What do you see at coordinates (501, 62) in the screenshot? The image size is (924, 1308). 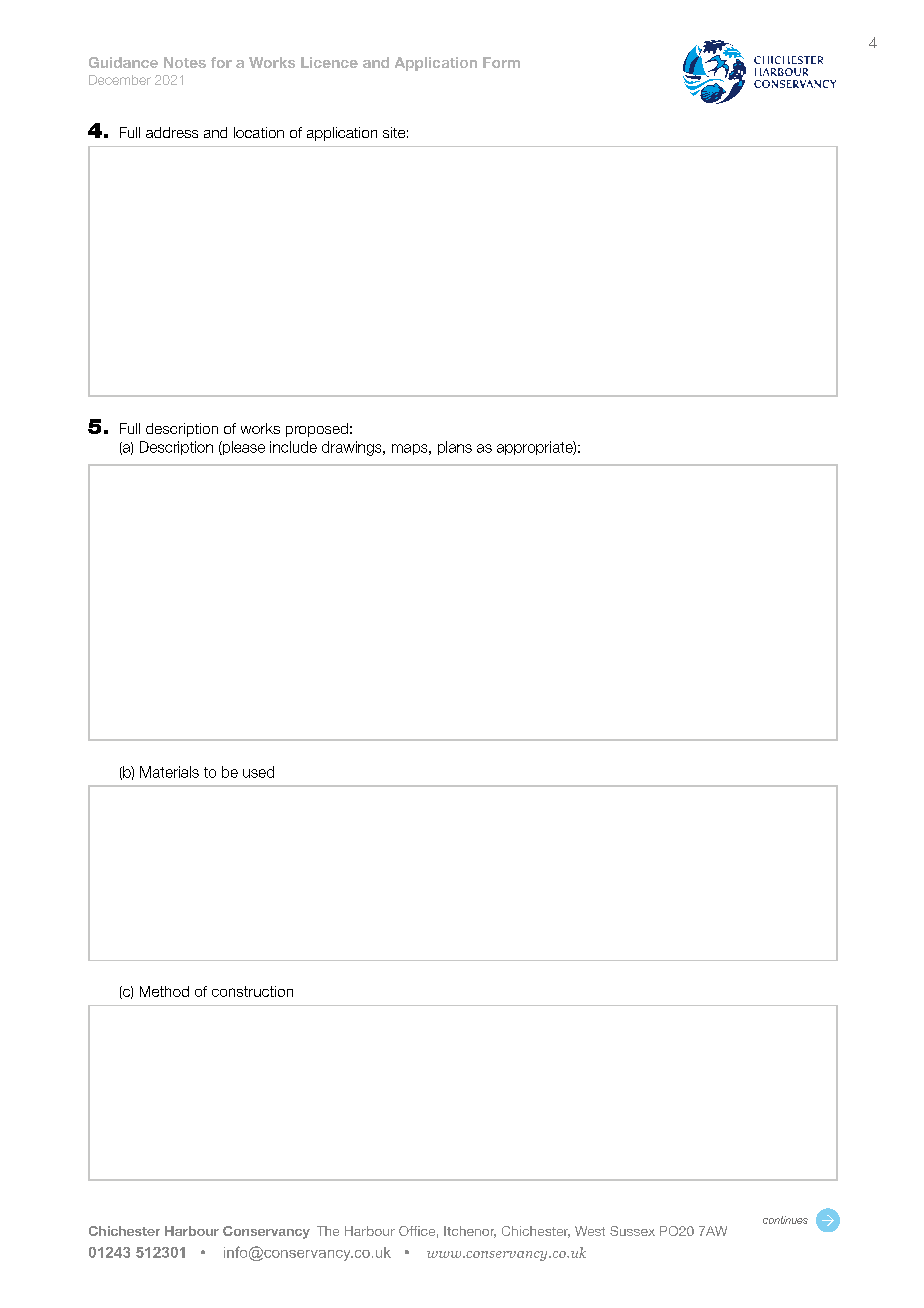 I see `Form` at bounding box center [501, 62].
